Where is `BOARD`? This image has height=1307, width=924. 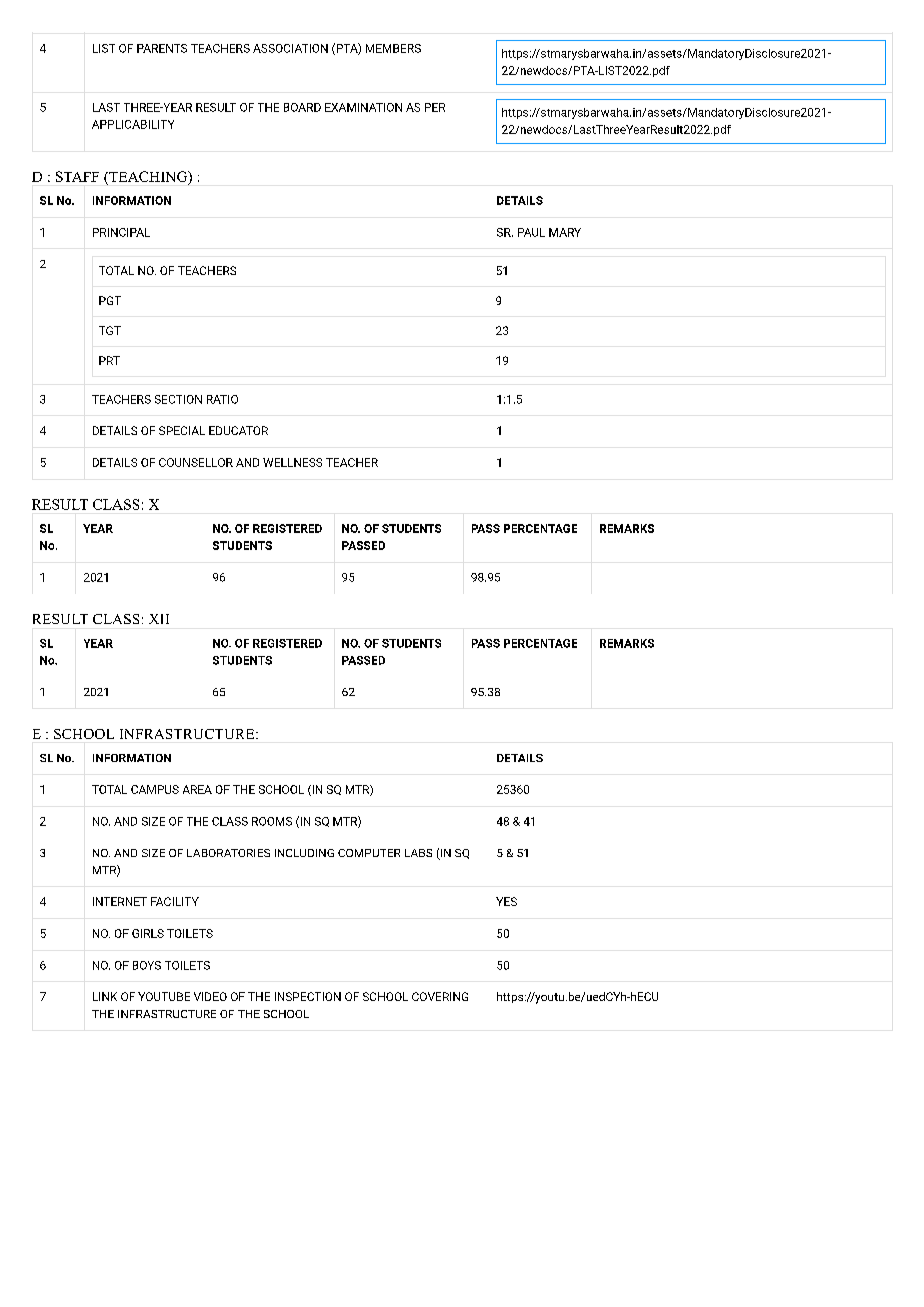 BOARD is located at coordinates (302, 107).
